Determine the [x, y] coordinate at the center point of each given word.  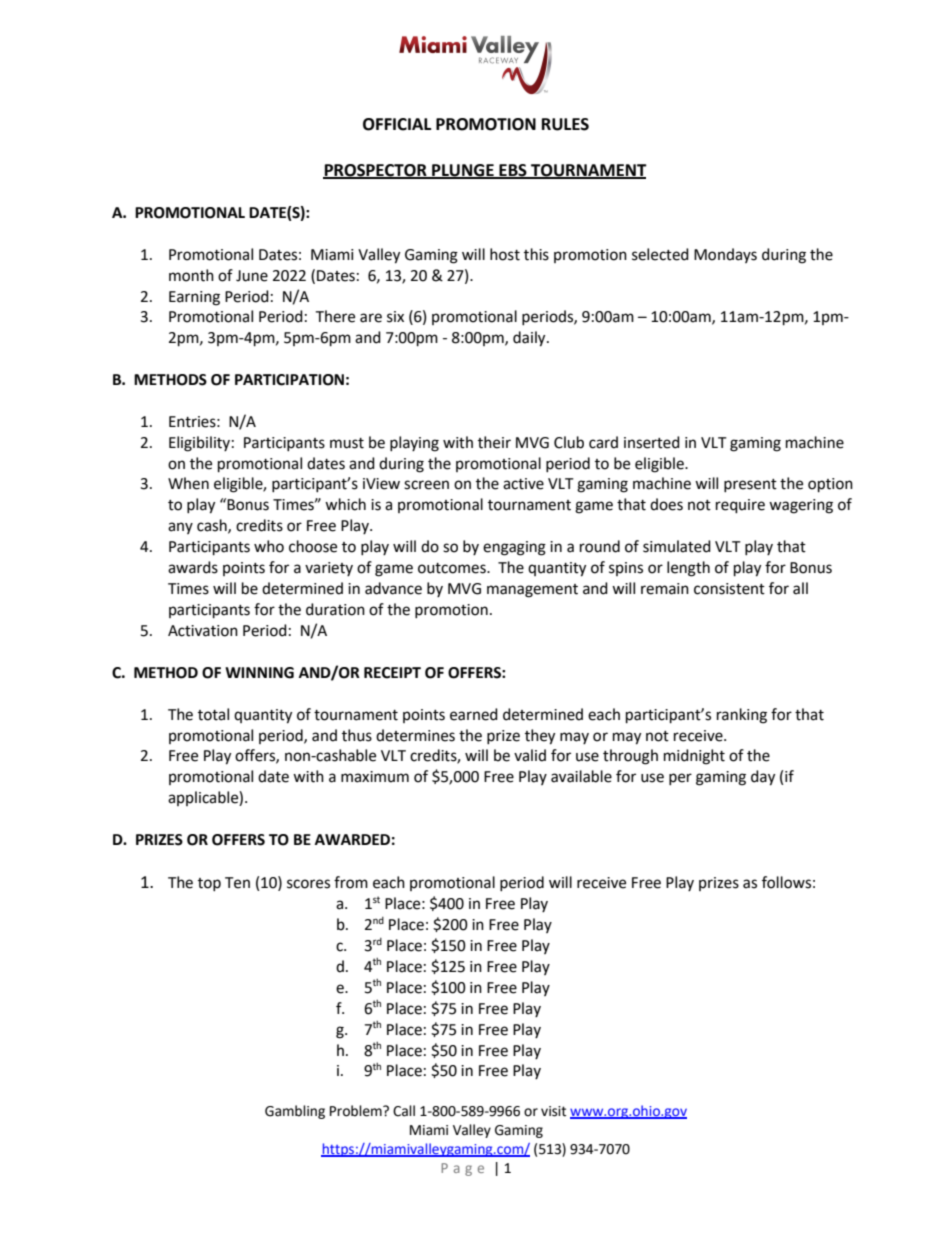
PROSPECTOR [376, 171]
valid [530, 755]
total [213, 714]
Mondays [725, 255]
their [494, 442]
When [188, 483]
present [750, 485]
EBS [513, 171]
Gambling [295, 1112]
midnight [694, 757]
